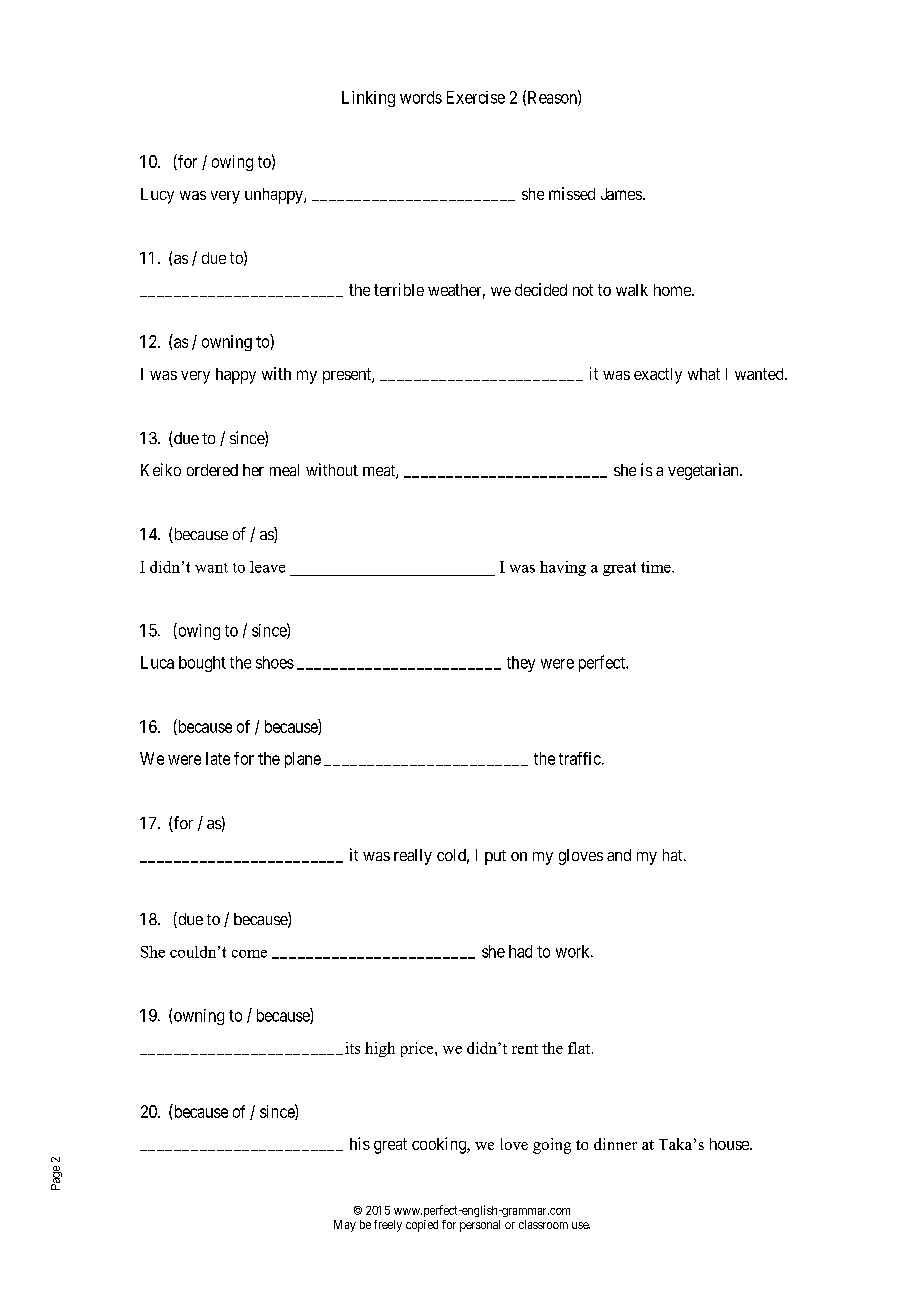 Image resolution: width=924 pixels, height=1308 pixels. I want to click on words, so click(421, 97).
